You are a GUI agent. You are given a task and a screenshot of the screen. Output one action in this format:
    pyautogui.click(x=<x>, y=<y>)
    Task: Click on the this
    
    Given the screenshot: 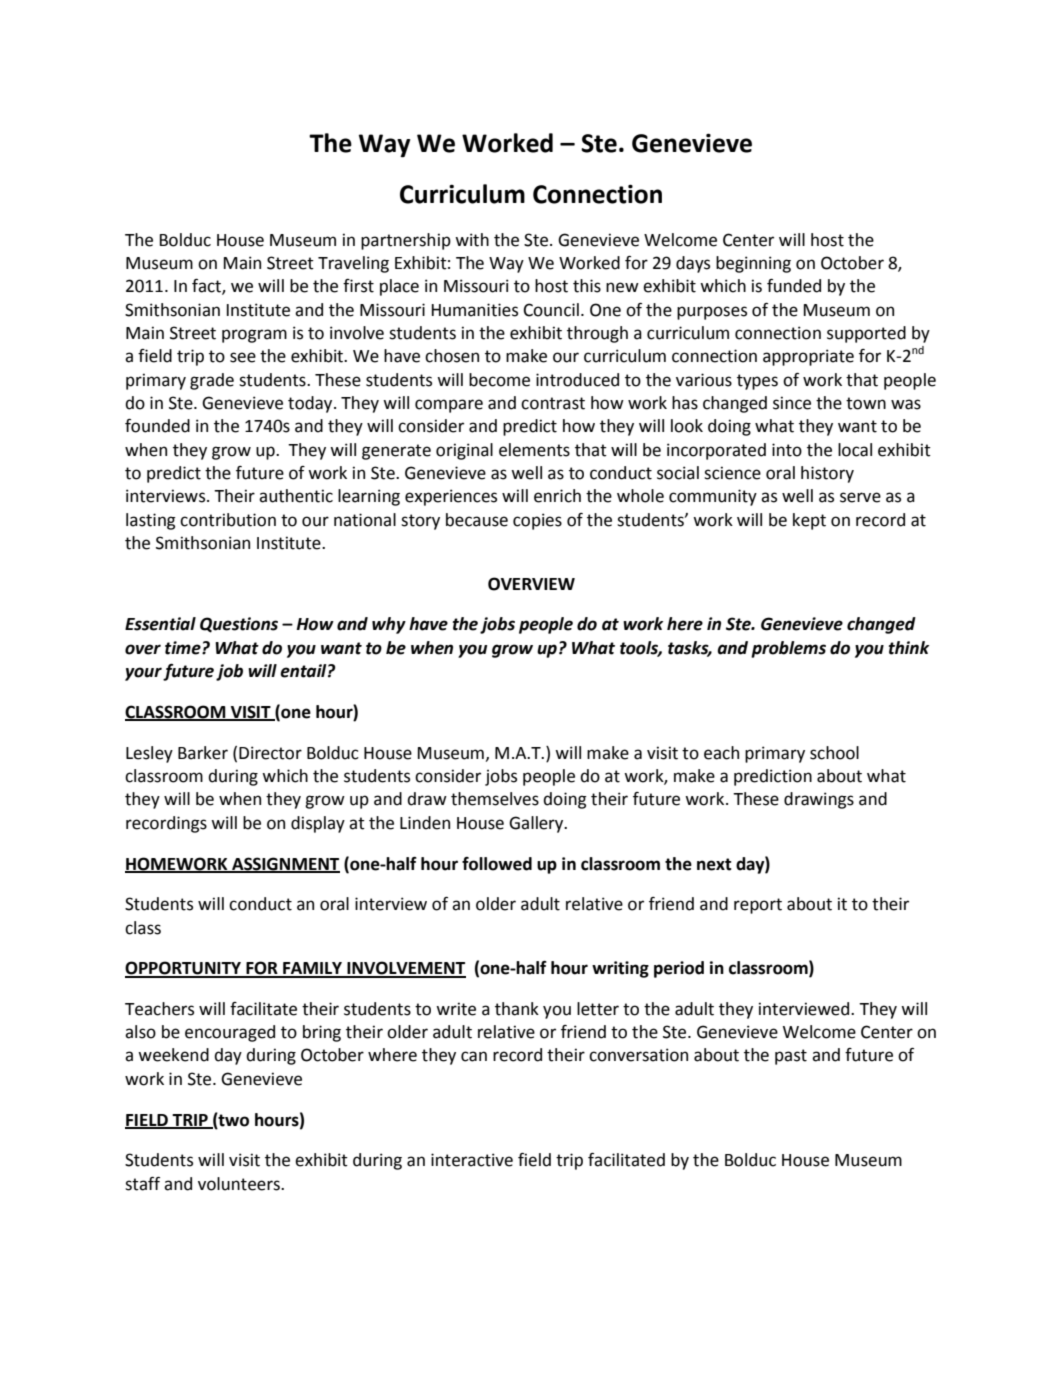 What is the action you would take?
    pyautogui.click(x=587, y=286)
